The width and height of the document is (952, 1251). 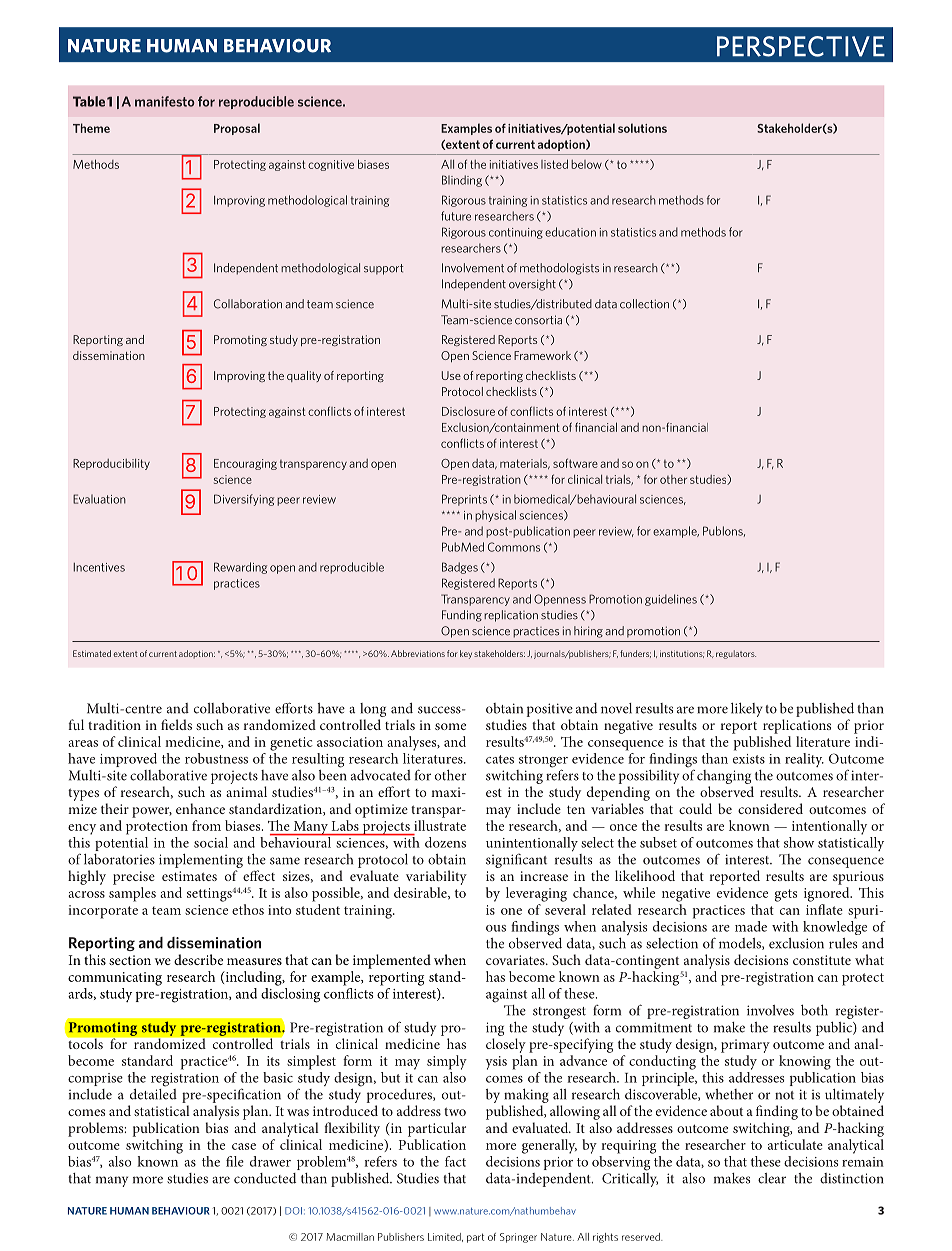 I want to click on considered, so click(x=770, y=808).
